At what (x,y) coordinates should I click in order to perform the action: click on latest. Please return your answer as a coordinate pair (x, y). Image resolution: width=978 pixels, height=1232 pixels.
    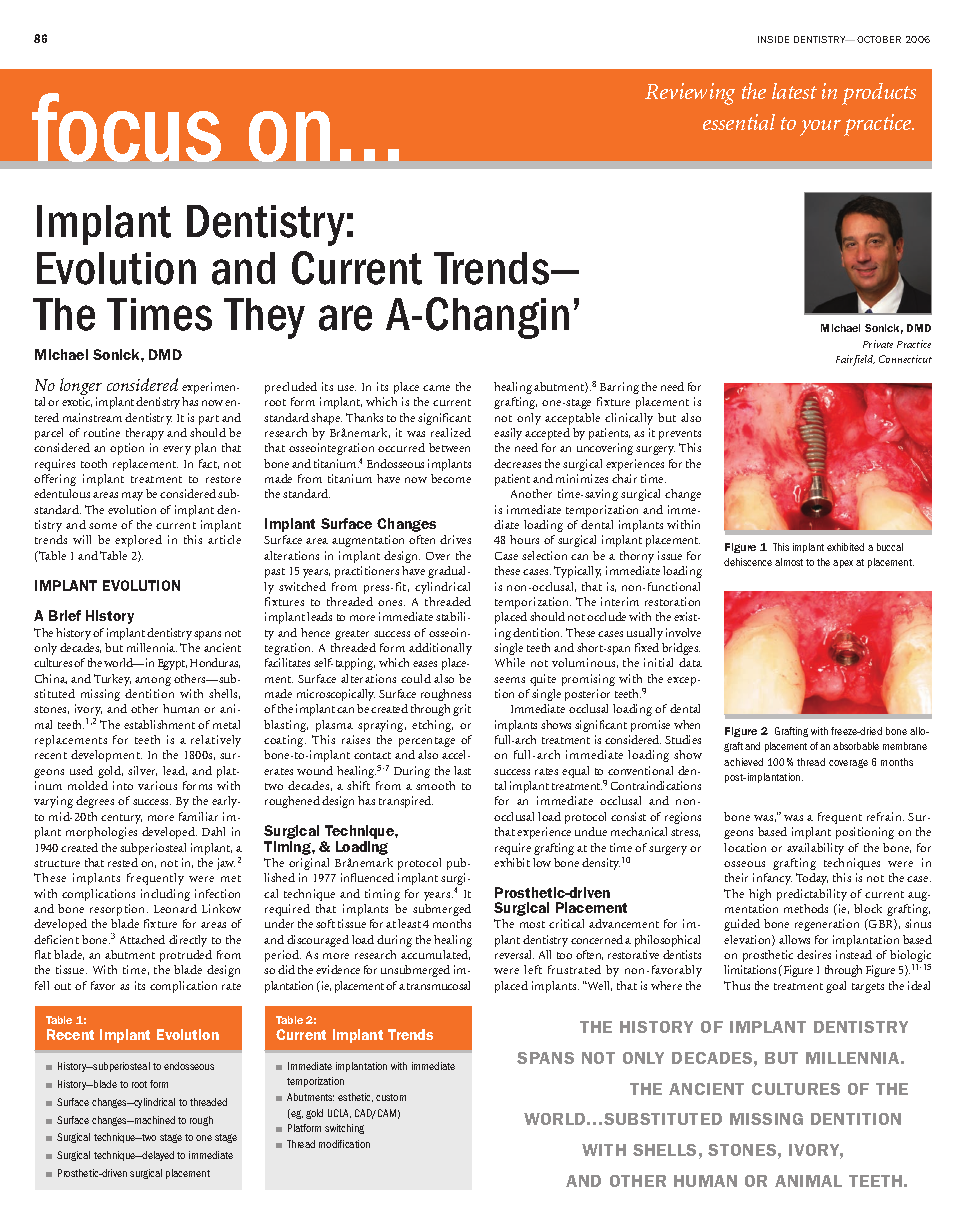
    Looking at the image, I should click on (794, 91).
